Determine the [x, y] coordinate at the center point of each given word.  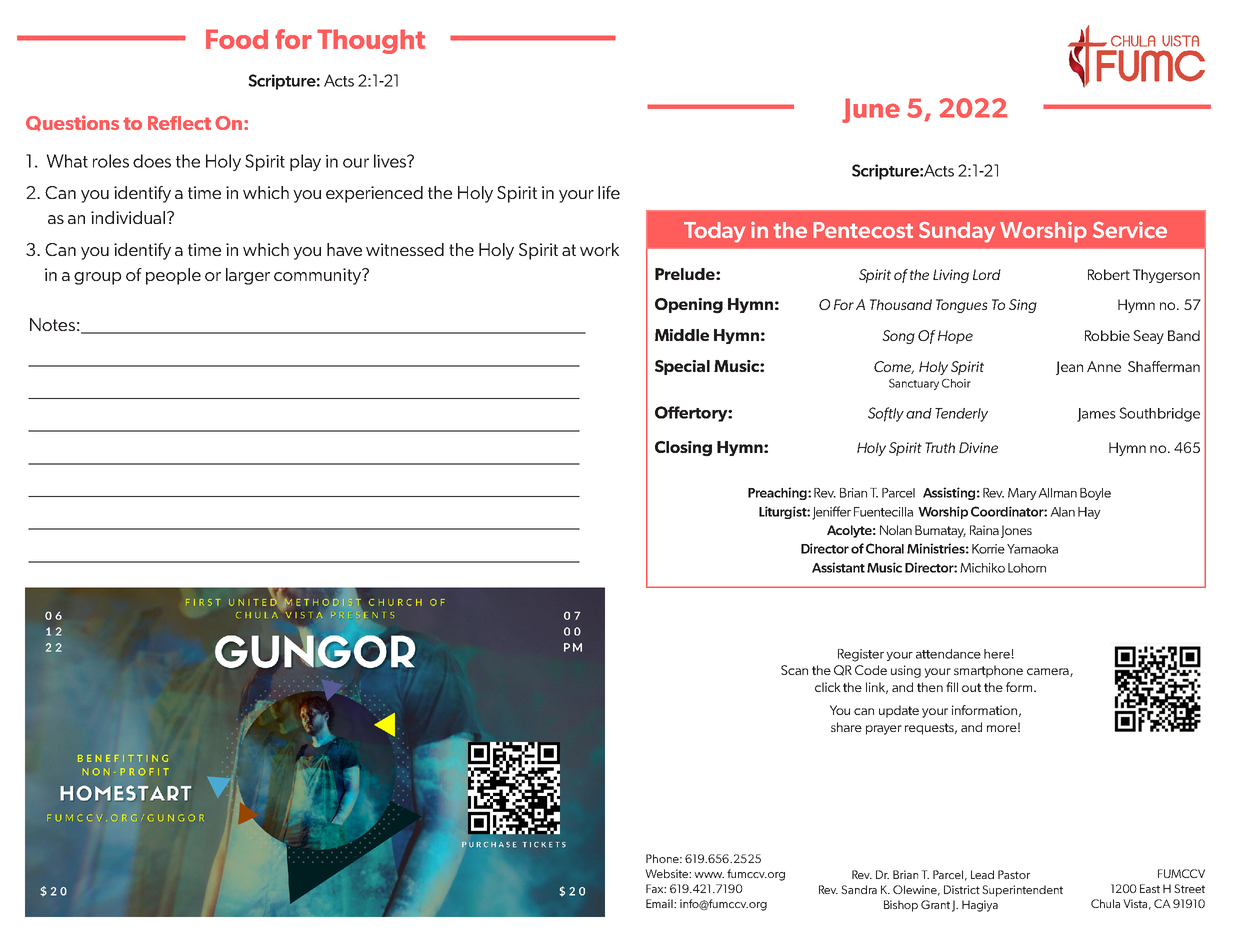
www [709, 875]
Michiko [982, 568]
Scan [794, 670]
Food [237, 39]
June [871, 110]
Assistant [838, 567]
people [173, 276]
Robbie [1107, 335]
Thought [371, 41]
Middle [682, 335]
